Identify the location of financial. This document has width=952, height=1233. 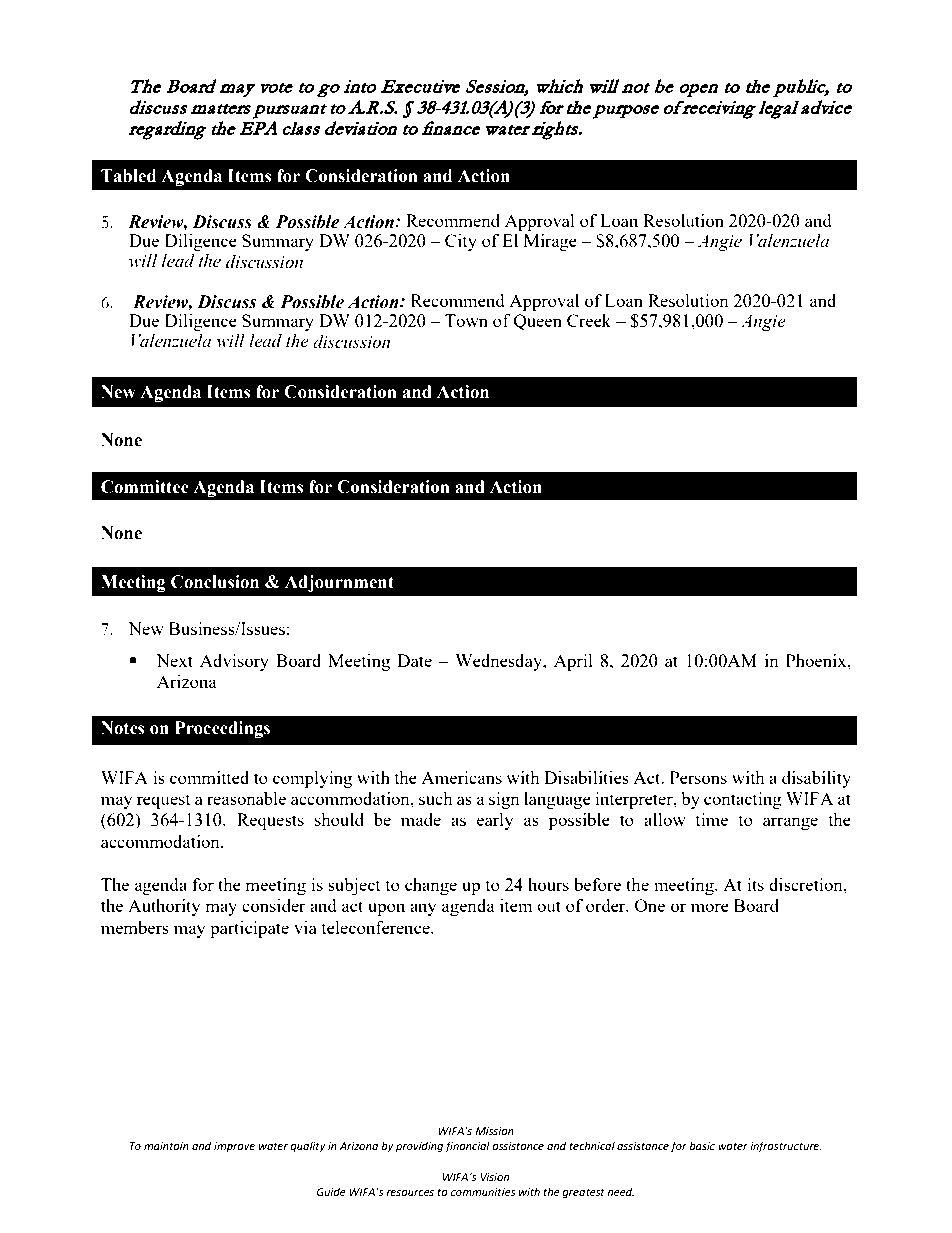
(467, 1147).
